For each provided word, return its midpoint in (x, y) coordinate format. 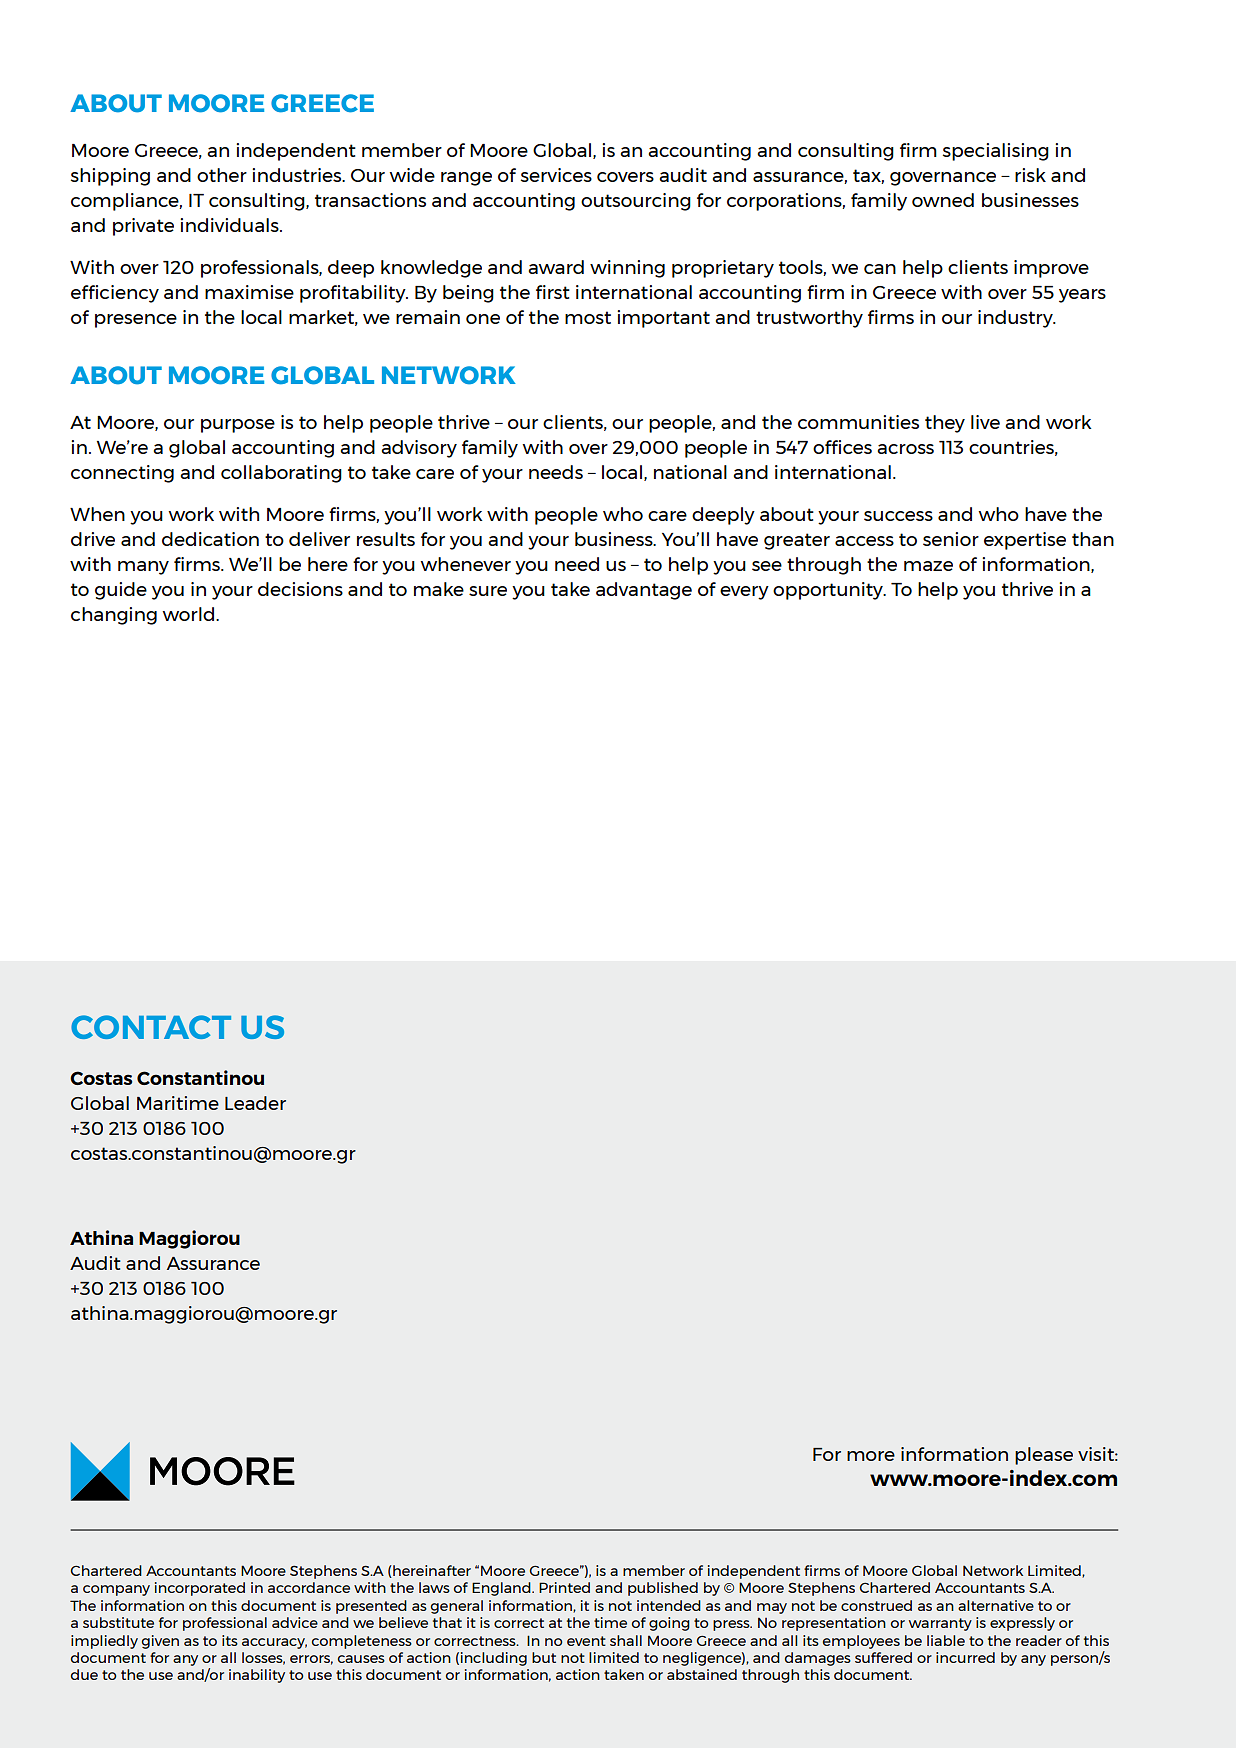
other (222, 175)
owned (943, 200)
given (160, 1642)
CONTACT (151, 1027)
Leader (255, 1103)
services (556, 175)
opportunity (829, 591)
